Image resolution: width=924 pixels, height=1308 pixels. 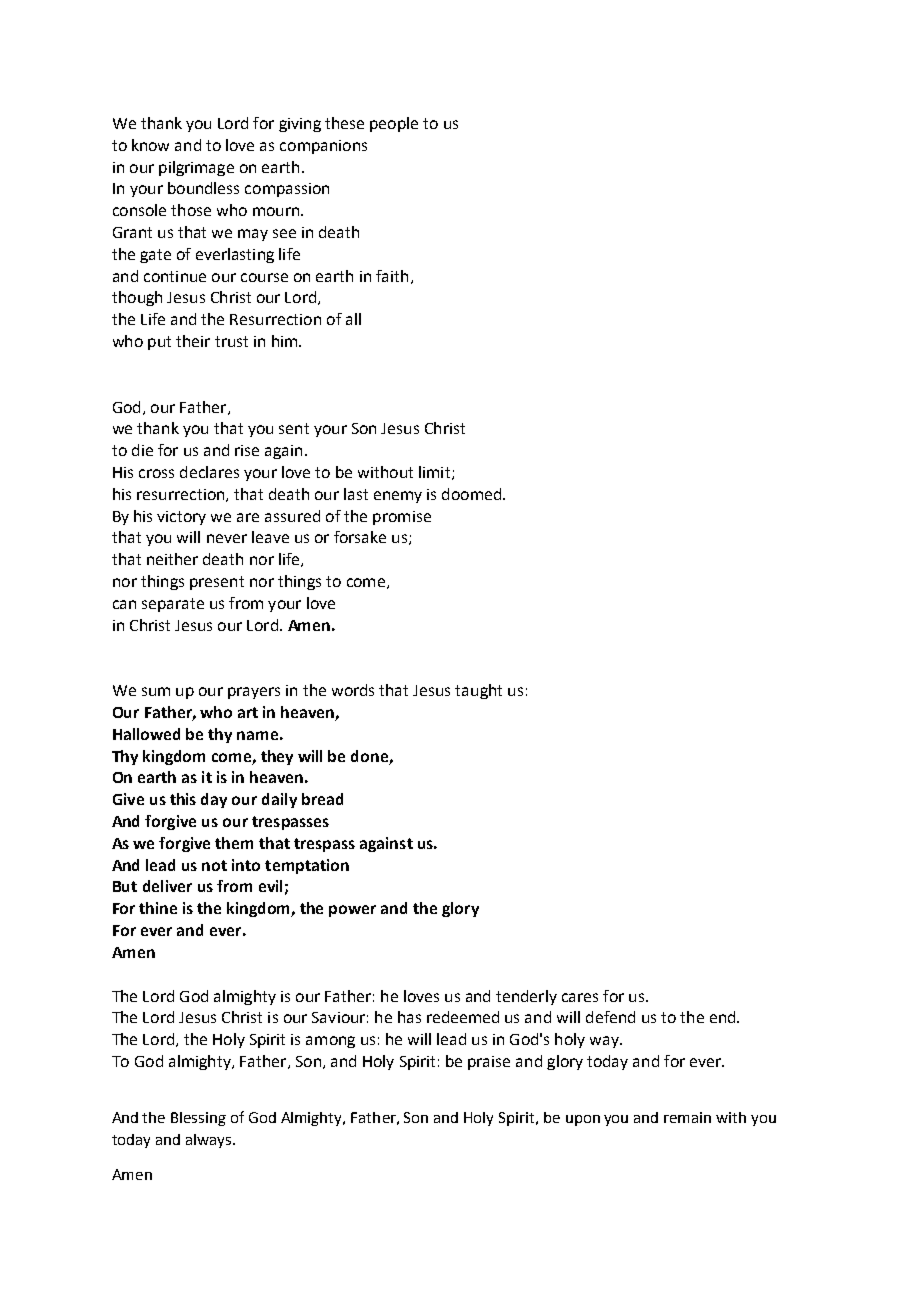 I want to click on cares, so click(x=580, y=997).
